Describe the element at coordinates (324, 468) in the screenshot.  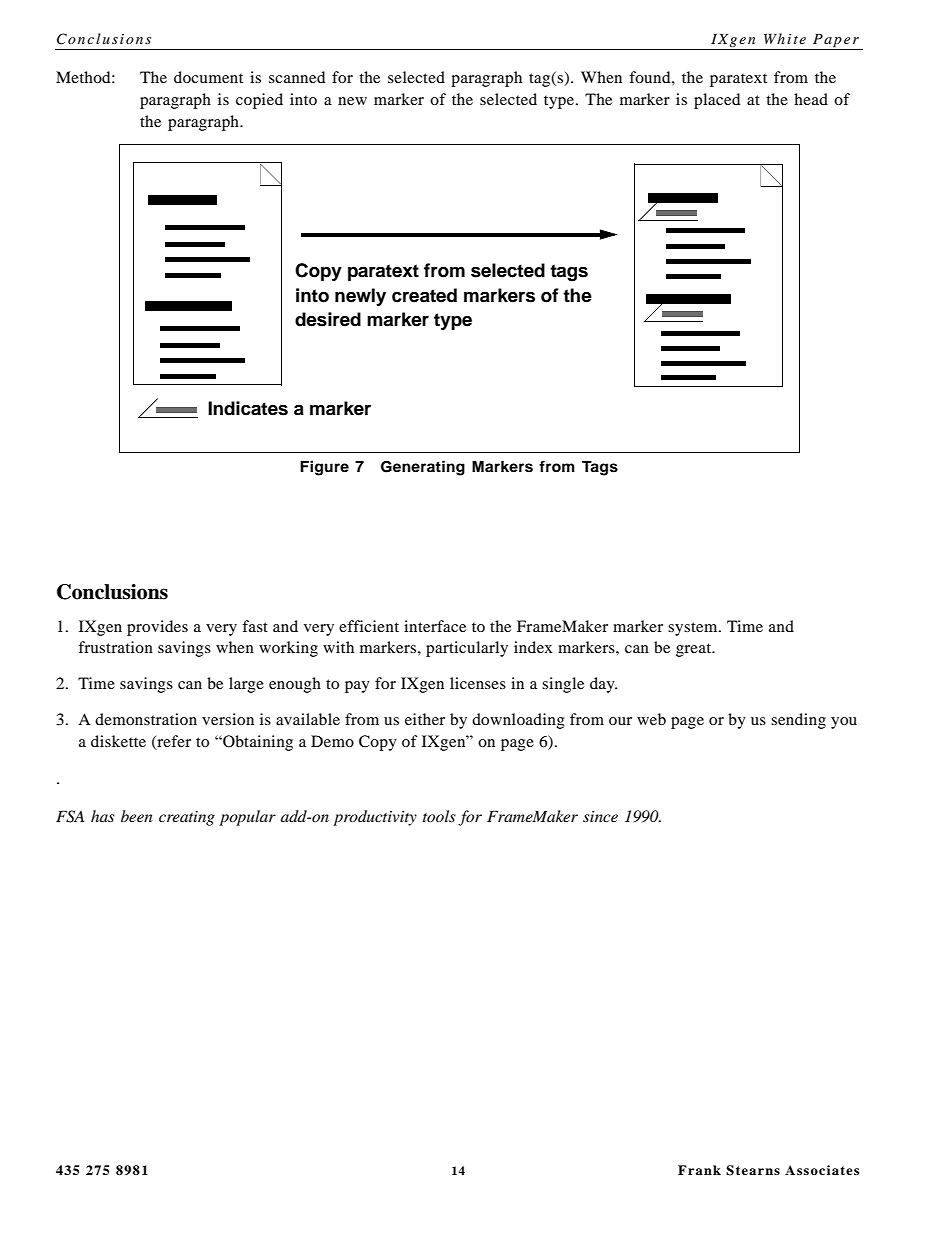
I see `Figure` at that location.
